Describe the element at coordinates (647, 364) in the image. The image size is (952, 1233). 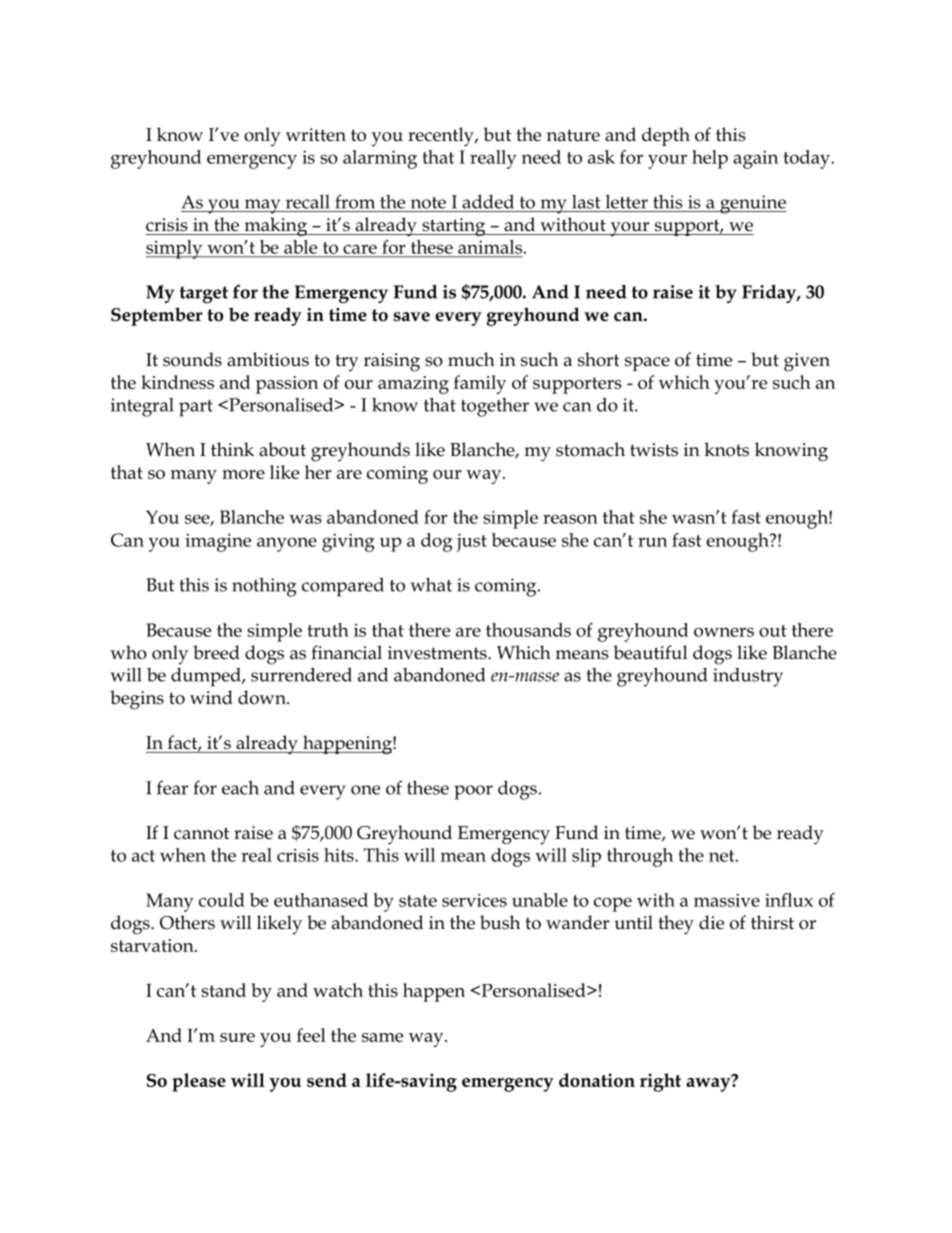
I see `space` at that location.
